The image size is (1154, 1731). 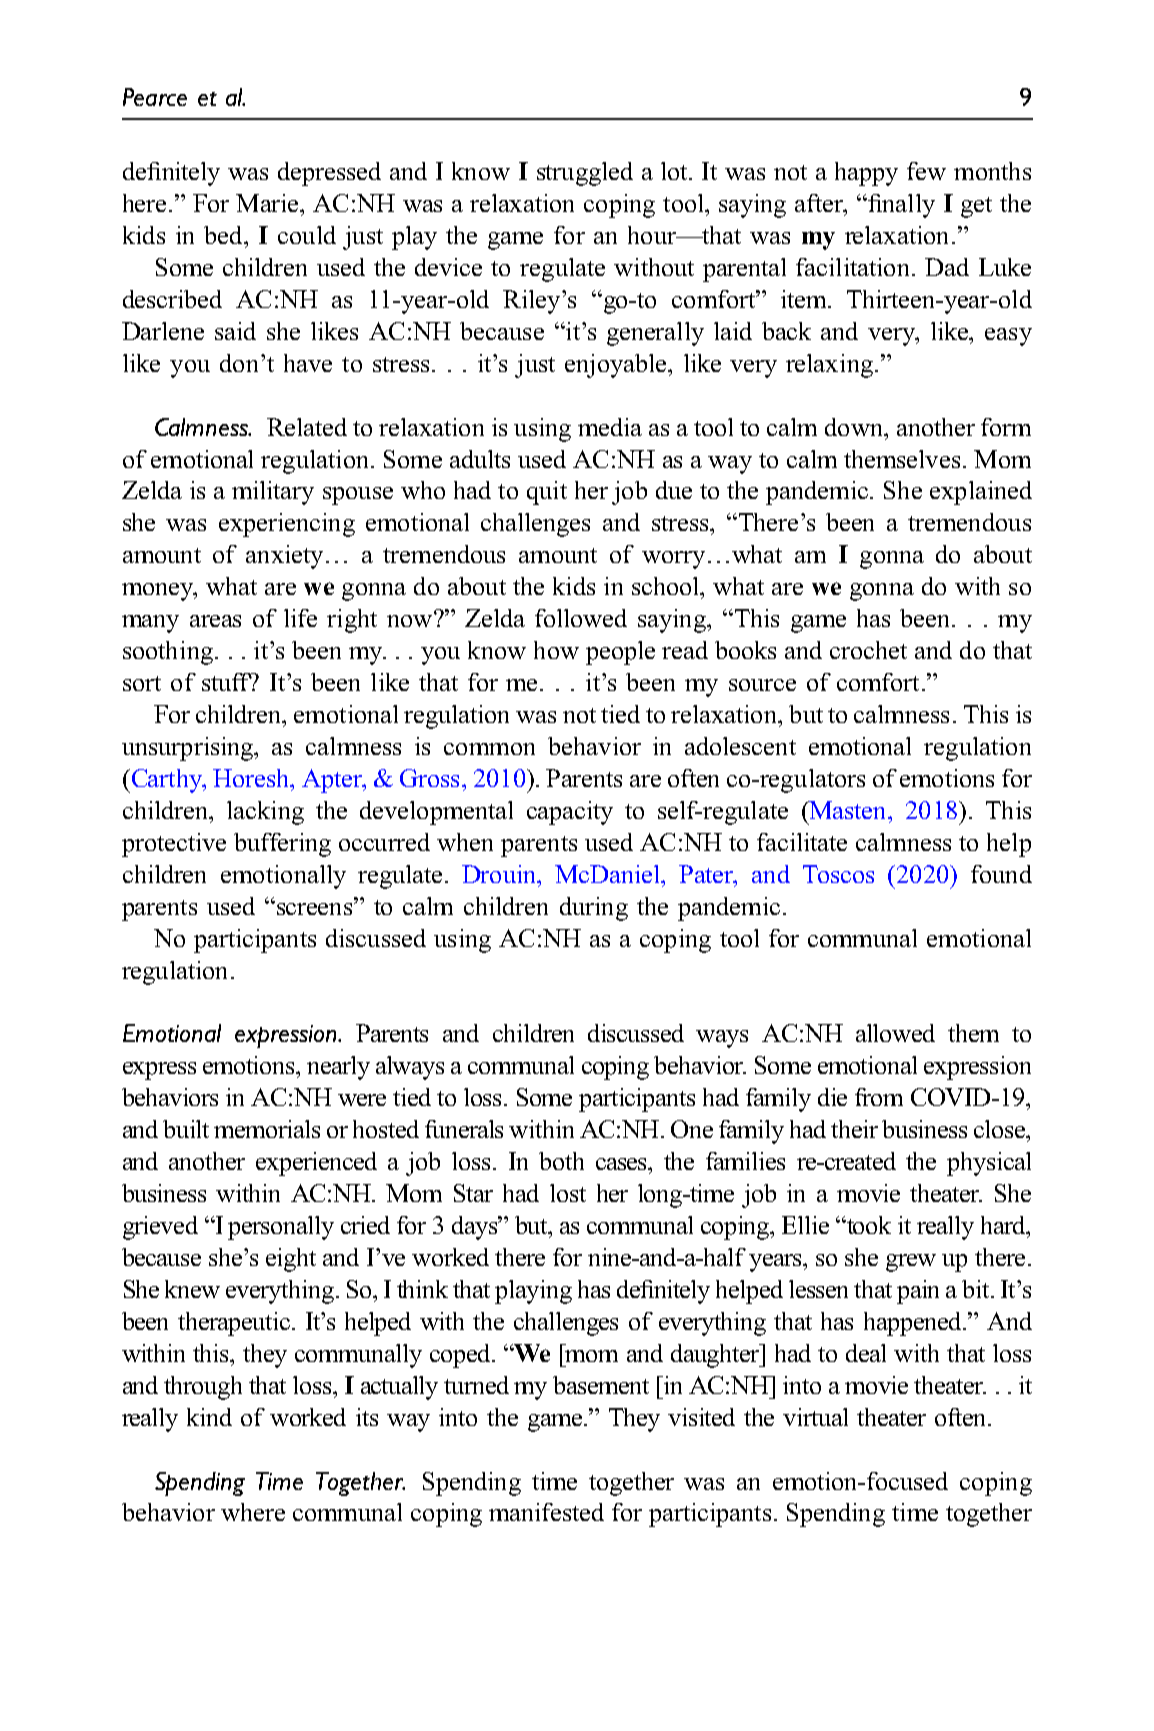 What do you see at coordinates (585, 174) in the screenshot?
I see `struggled` at bounding box center [585, 174].
